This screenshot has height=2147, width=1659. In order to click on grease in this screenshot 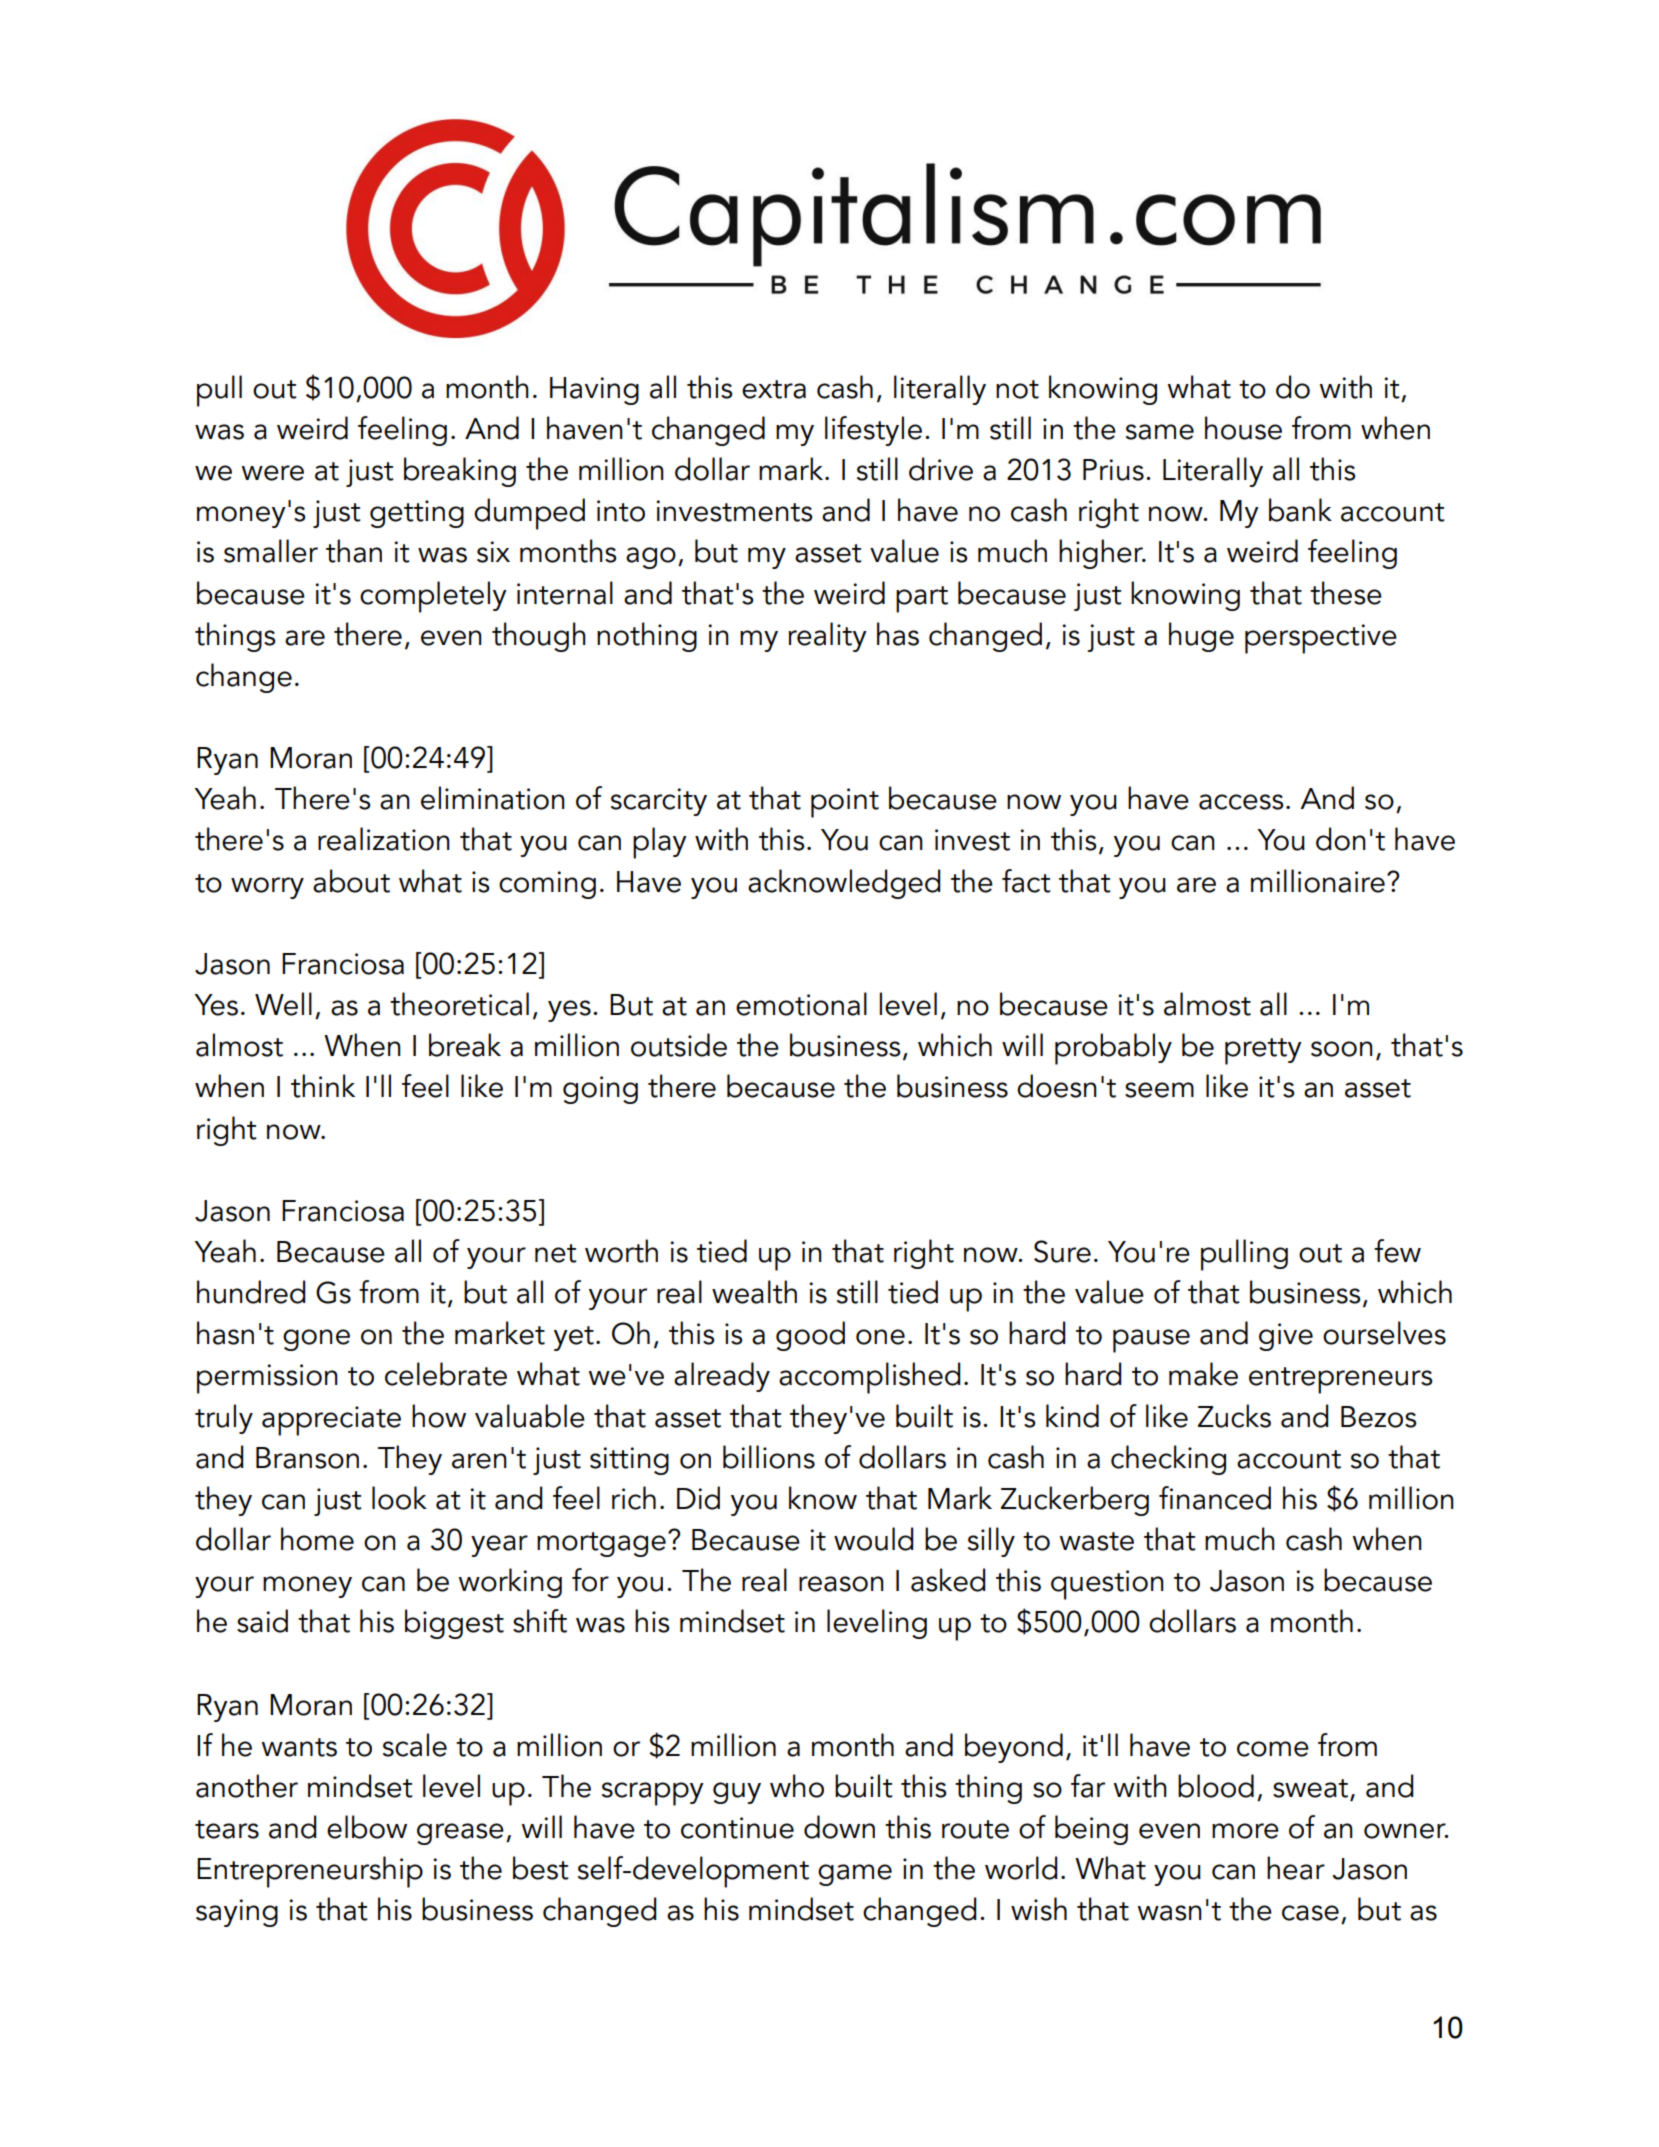, I will do `click(460, 1834)`.
